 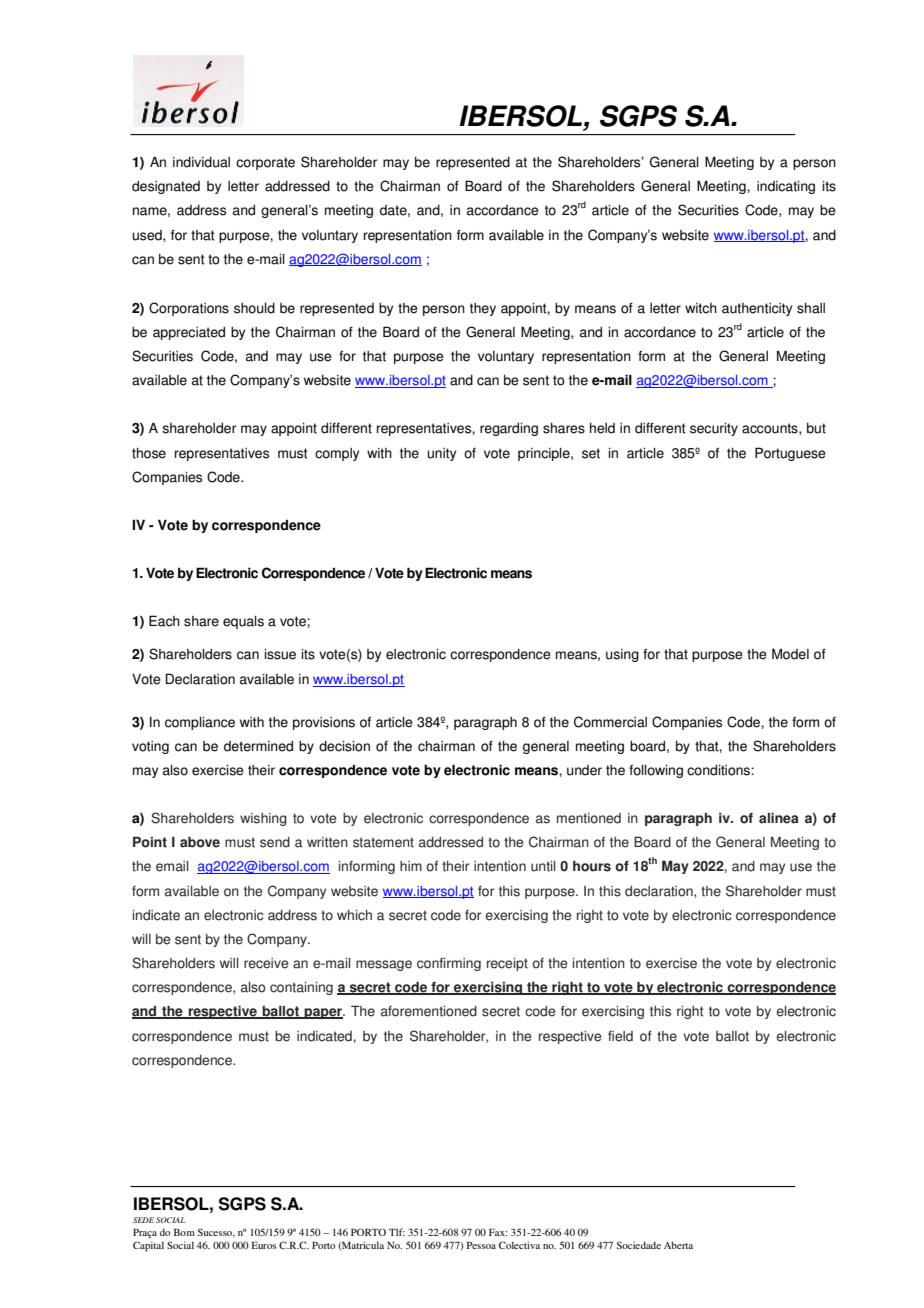 What do you see at coordinates (507, 964) in the image?
I see `receipt` at bounding box center [507, 964].
